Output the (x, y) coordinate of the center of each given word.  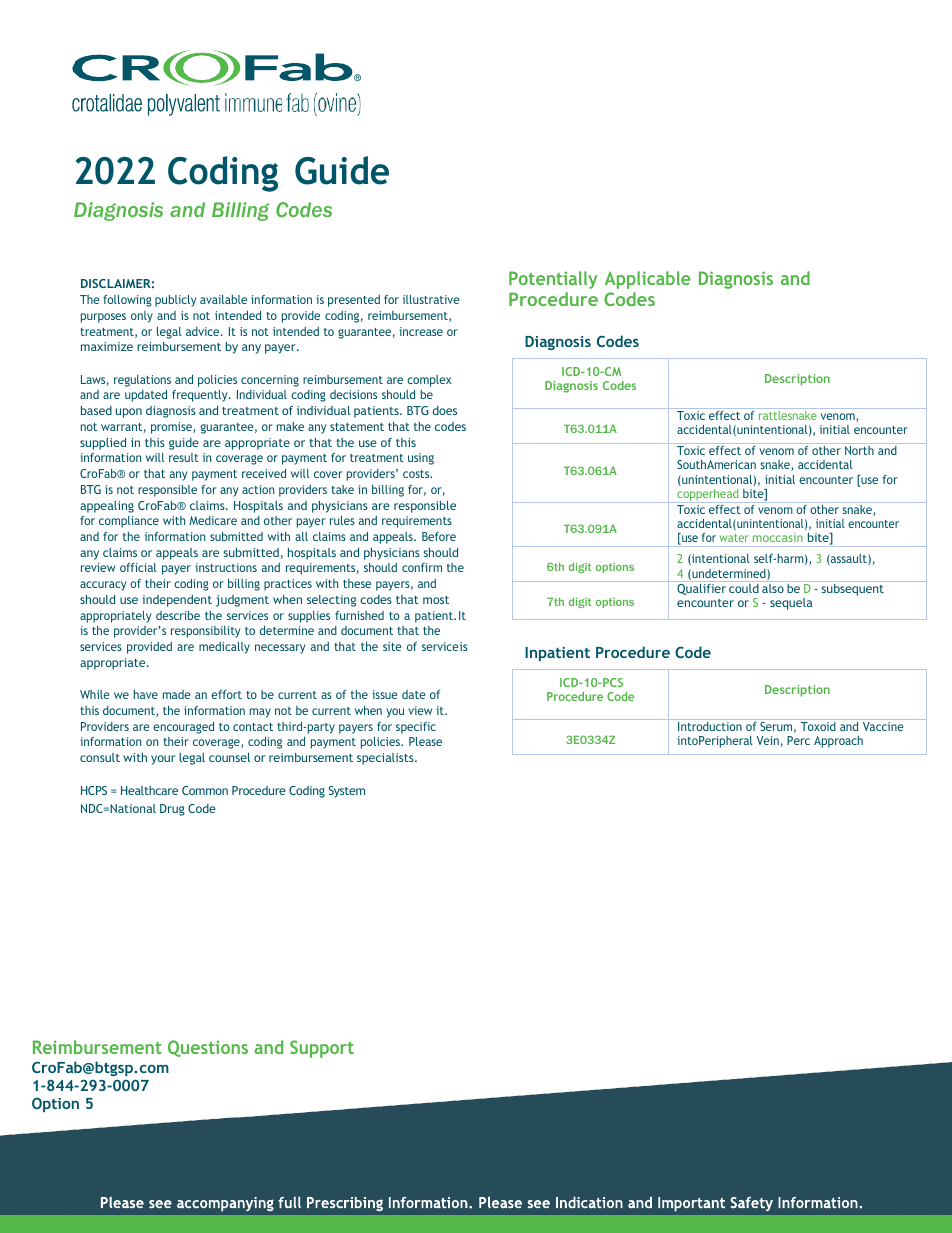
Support (322, 1049)
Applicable (647, 280)
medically (224, 648)
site (392, 646)
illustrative (431, 299)
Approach (838, 742)
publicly (175, 301)
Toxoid (818, 726)
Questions (208, 1048)
